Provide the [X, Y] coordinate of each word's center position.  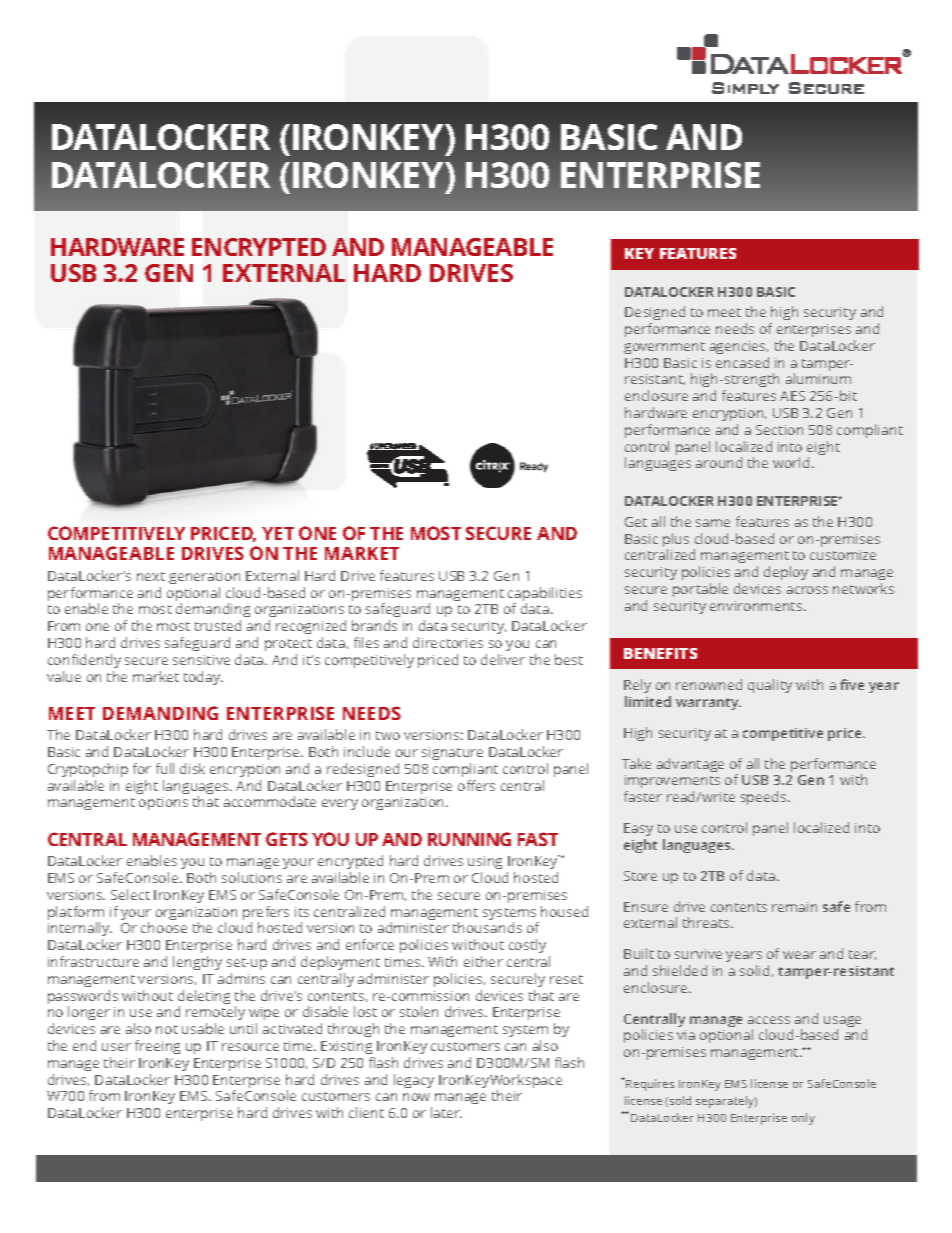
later [446, 1112]
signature [452, 753]
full [165, 768]
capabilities [545, 595]
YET [278, 533]
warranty [708, 704]
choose [164, 927]
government [664, 348]
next [151, 576]
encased [742, 362]
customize [843, 555]
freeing [157, 1047]
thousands [487, 927]
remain [794, 907]
